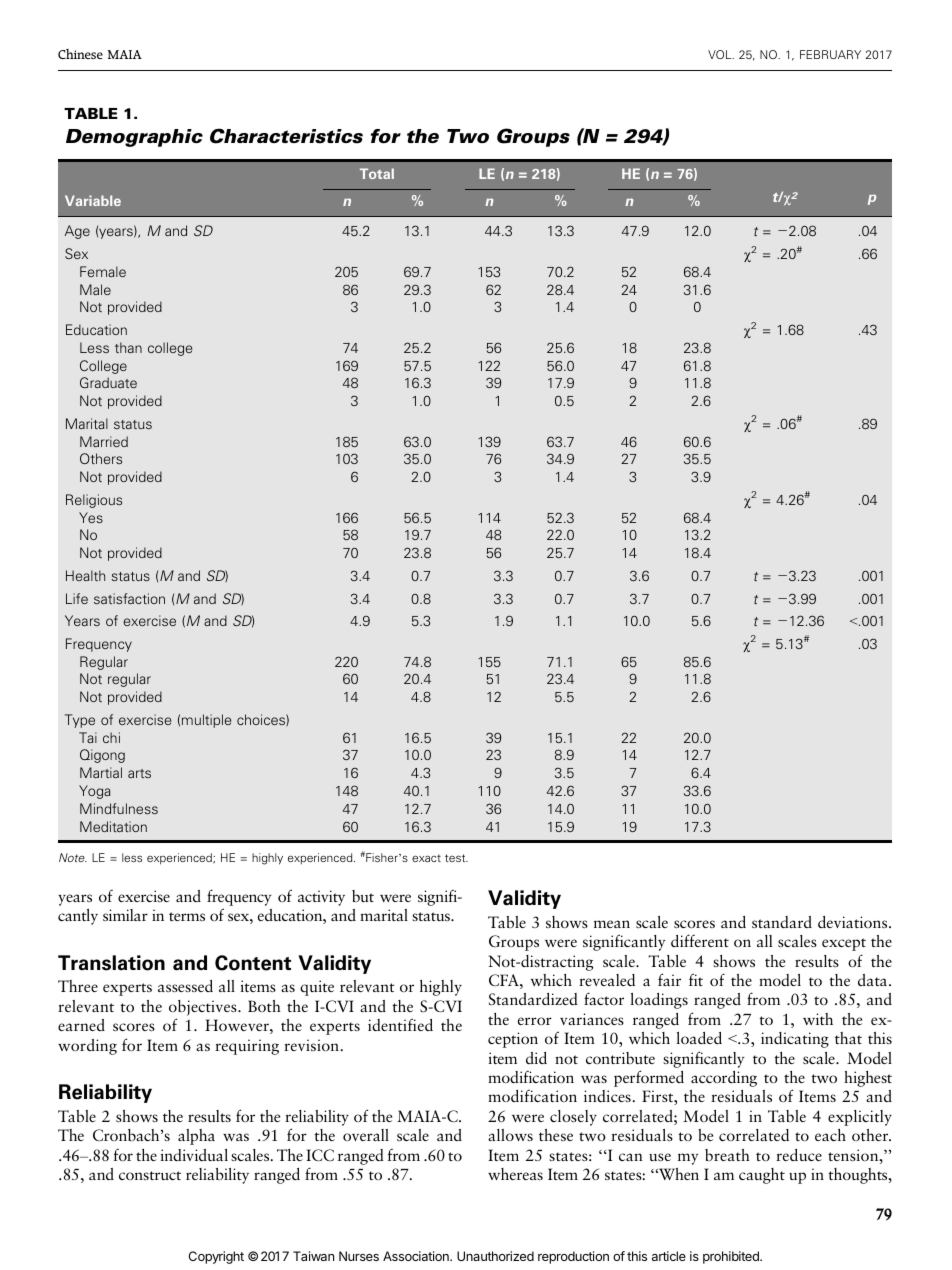 The width and height of the screenshot is (952, 1270). Describe the element at coordinates (830, 54) in the screenshot. I see `FEBRUARY` at that location.
